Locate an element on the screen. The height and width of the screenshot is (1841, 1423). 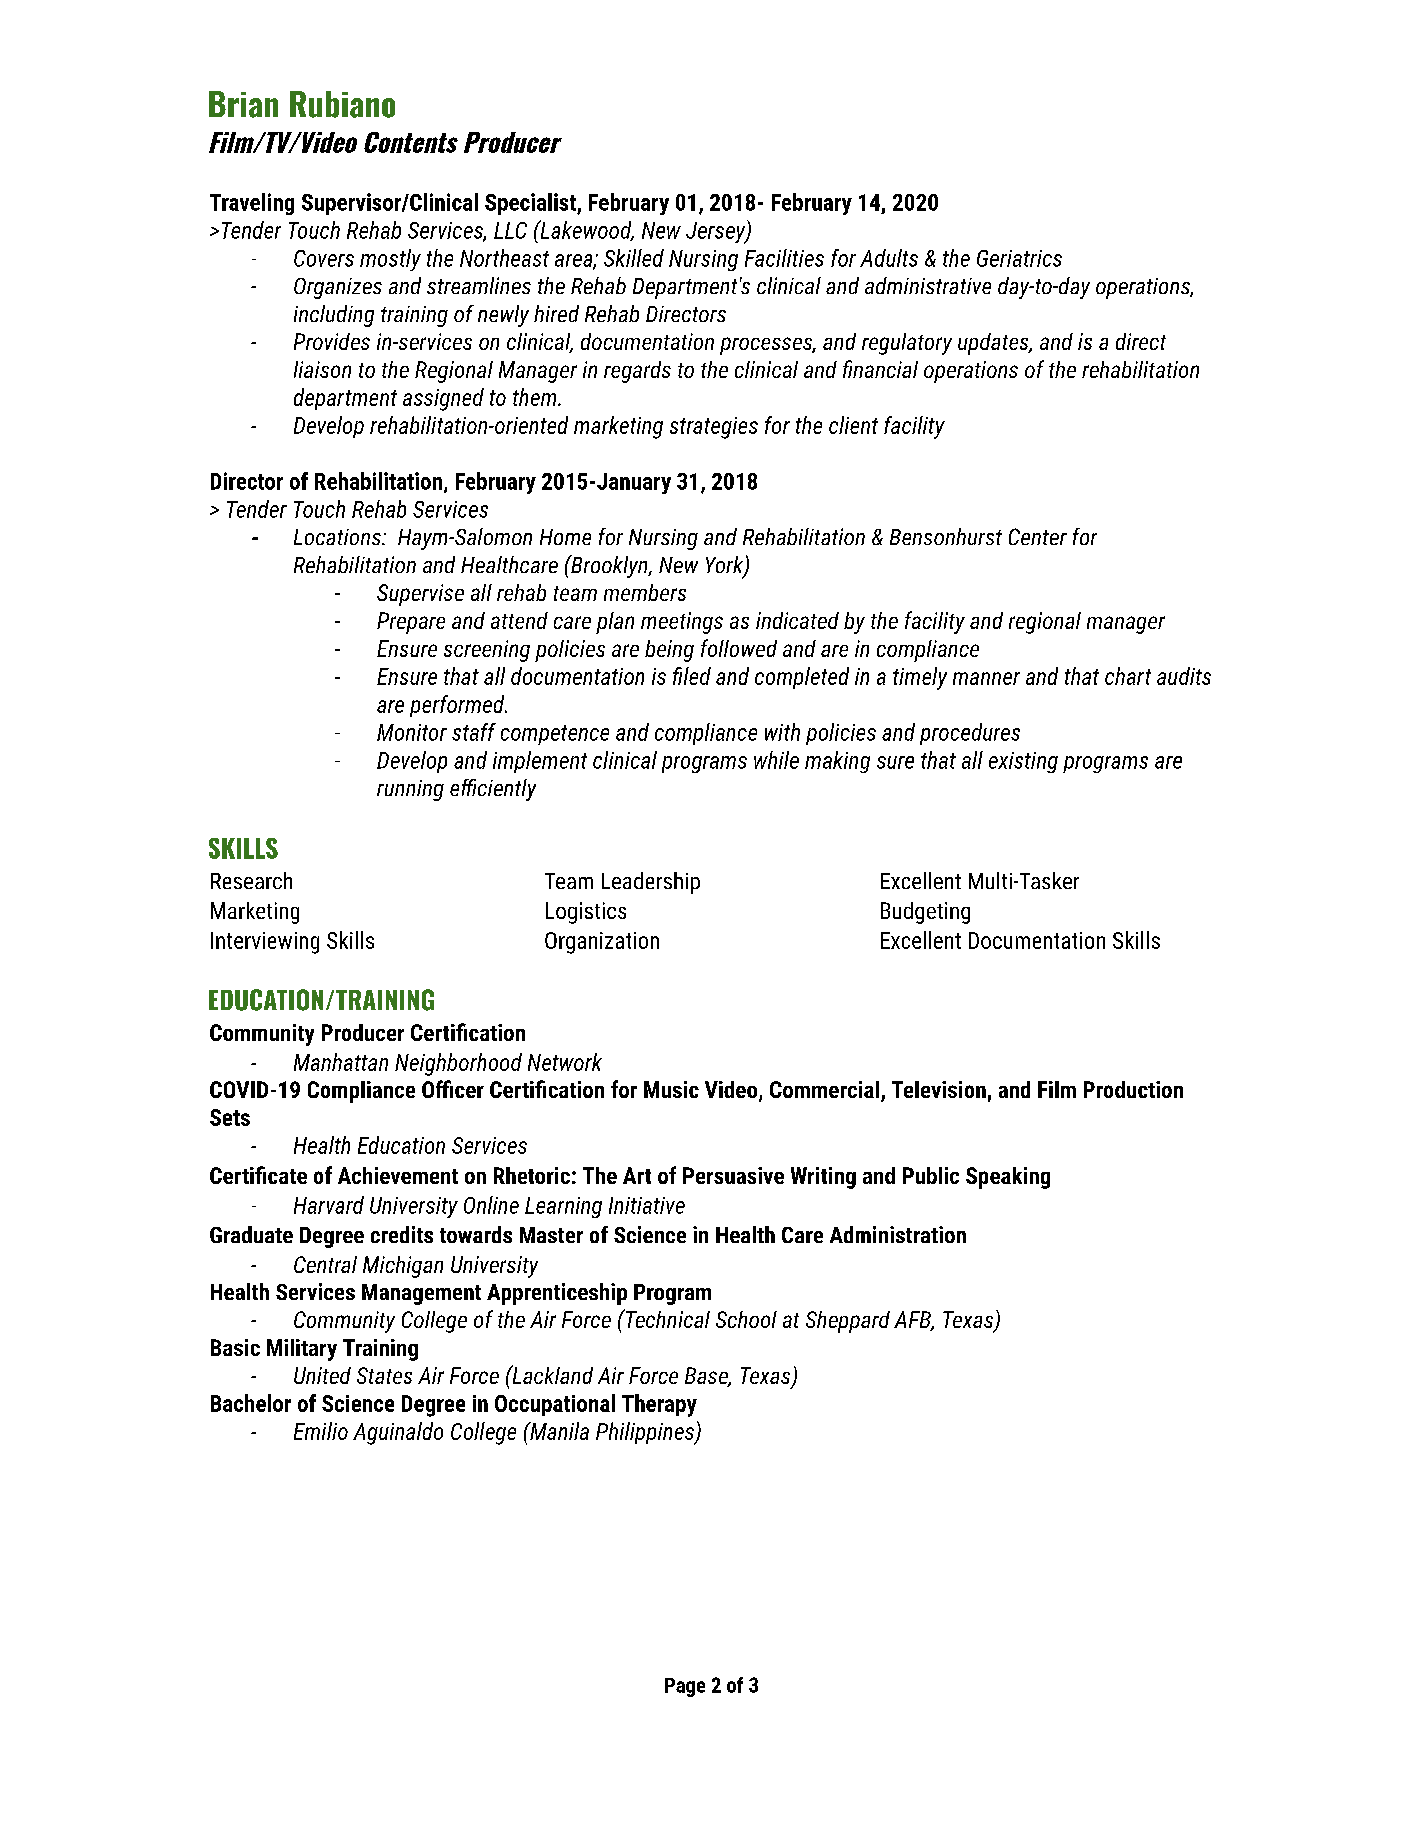
Budgeting is located at coordinates (925, 913).
